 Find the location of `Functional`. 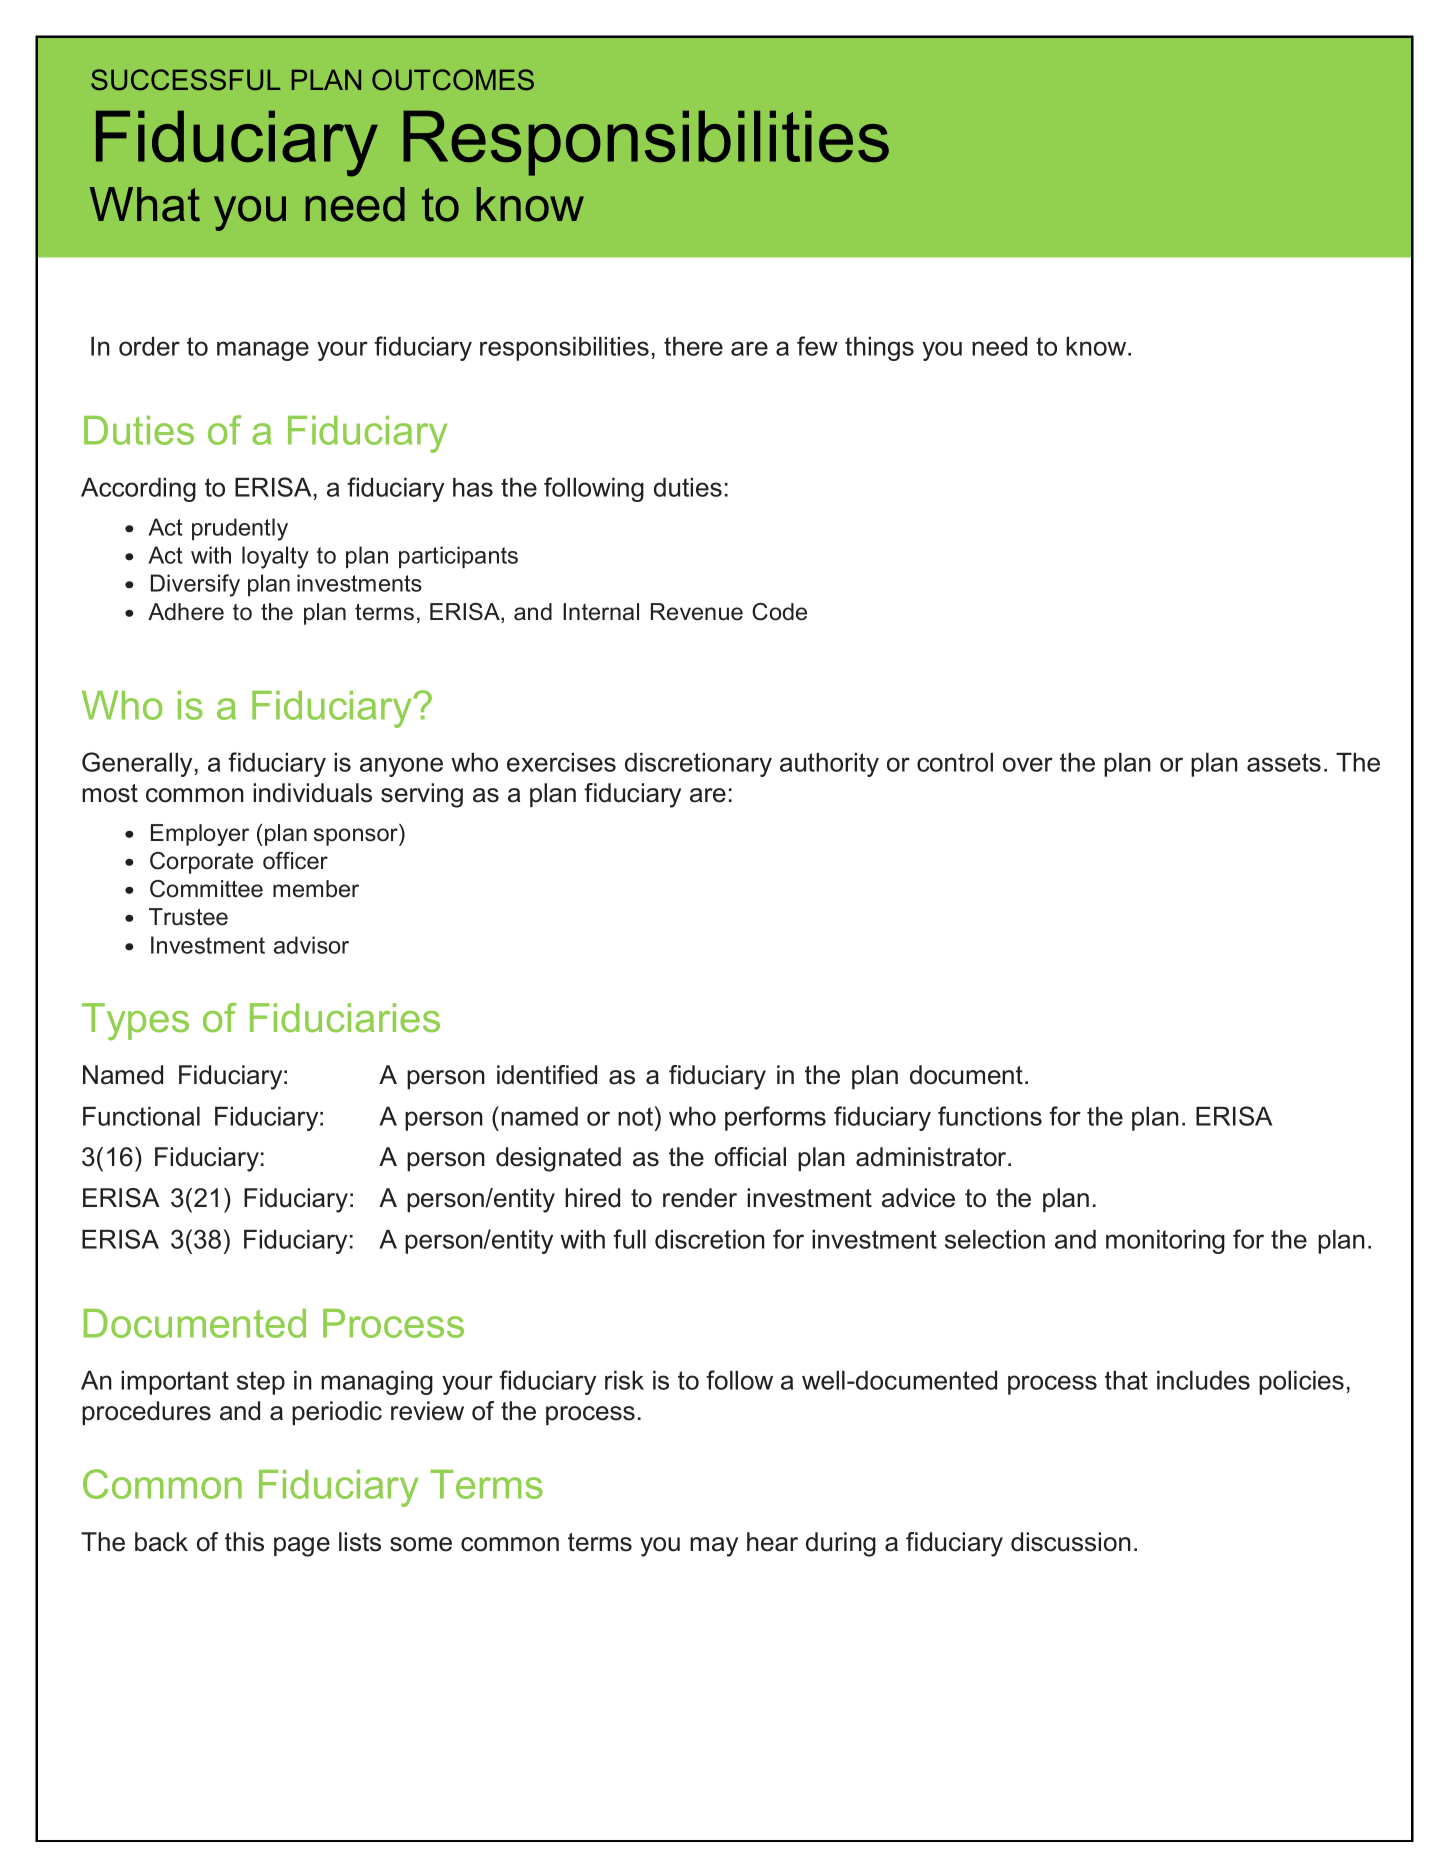

Functional is located at coordinates (141, 1116).
